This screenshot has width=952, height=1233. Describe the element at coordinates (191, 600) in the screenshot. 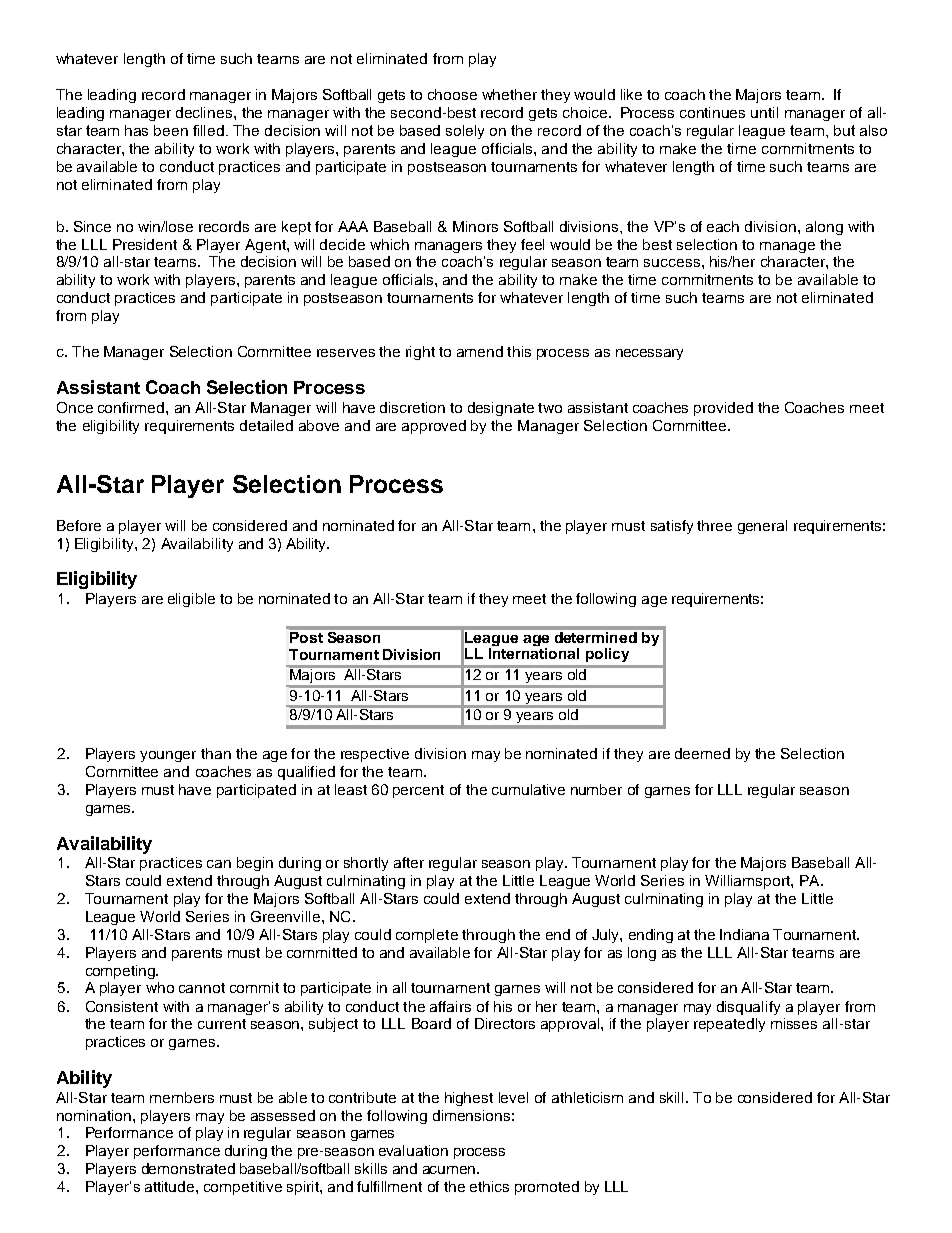

I see `eligible` at that location.
